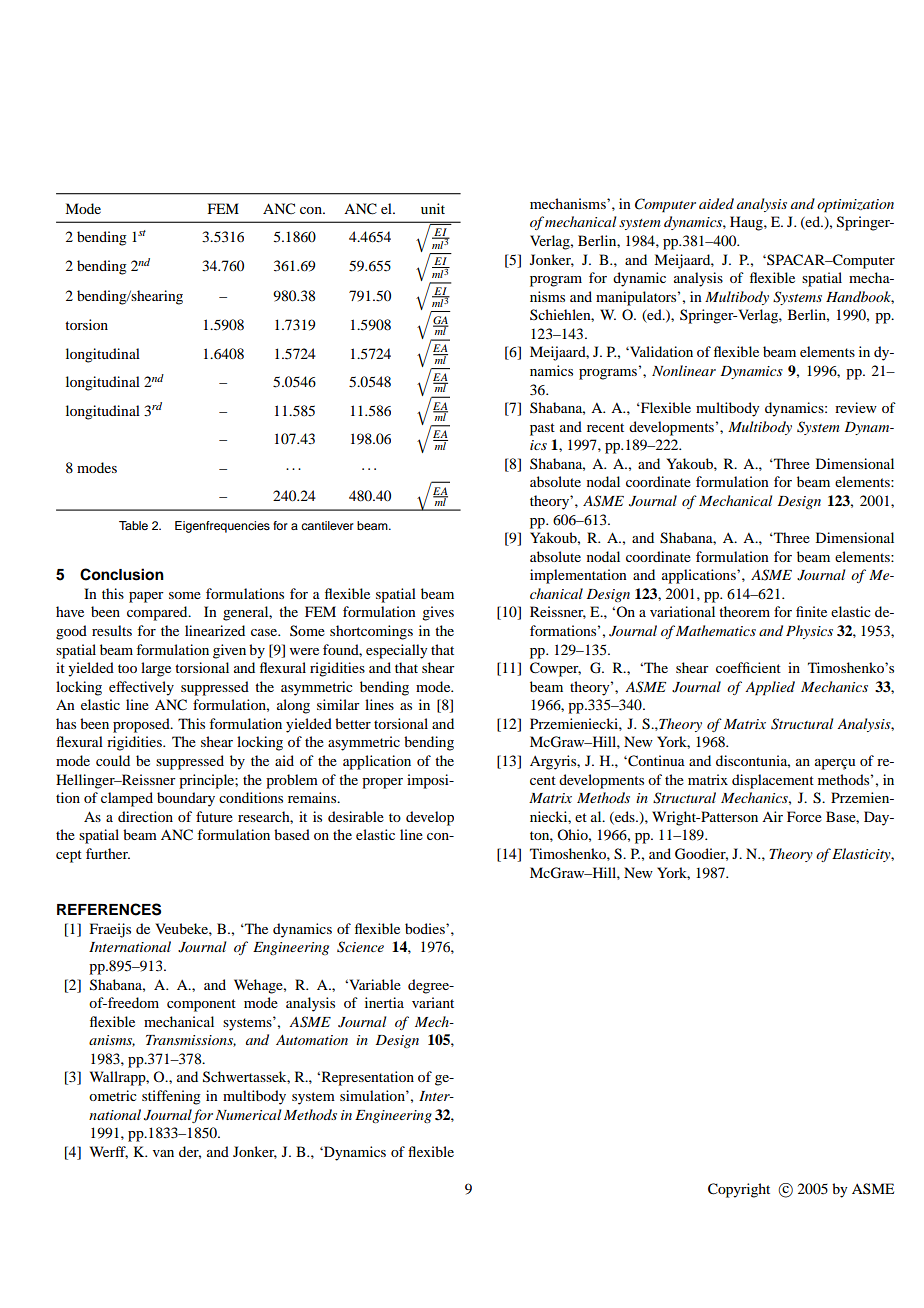  Describe the element at coordinates (109, 909) in the page. I see `REFERENCES` at that location.
